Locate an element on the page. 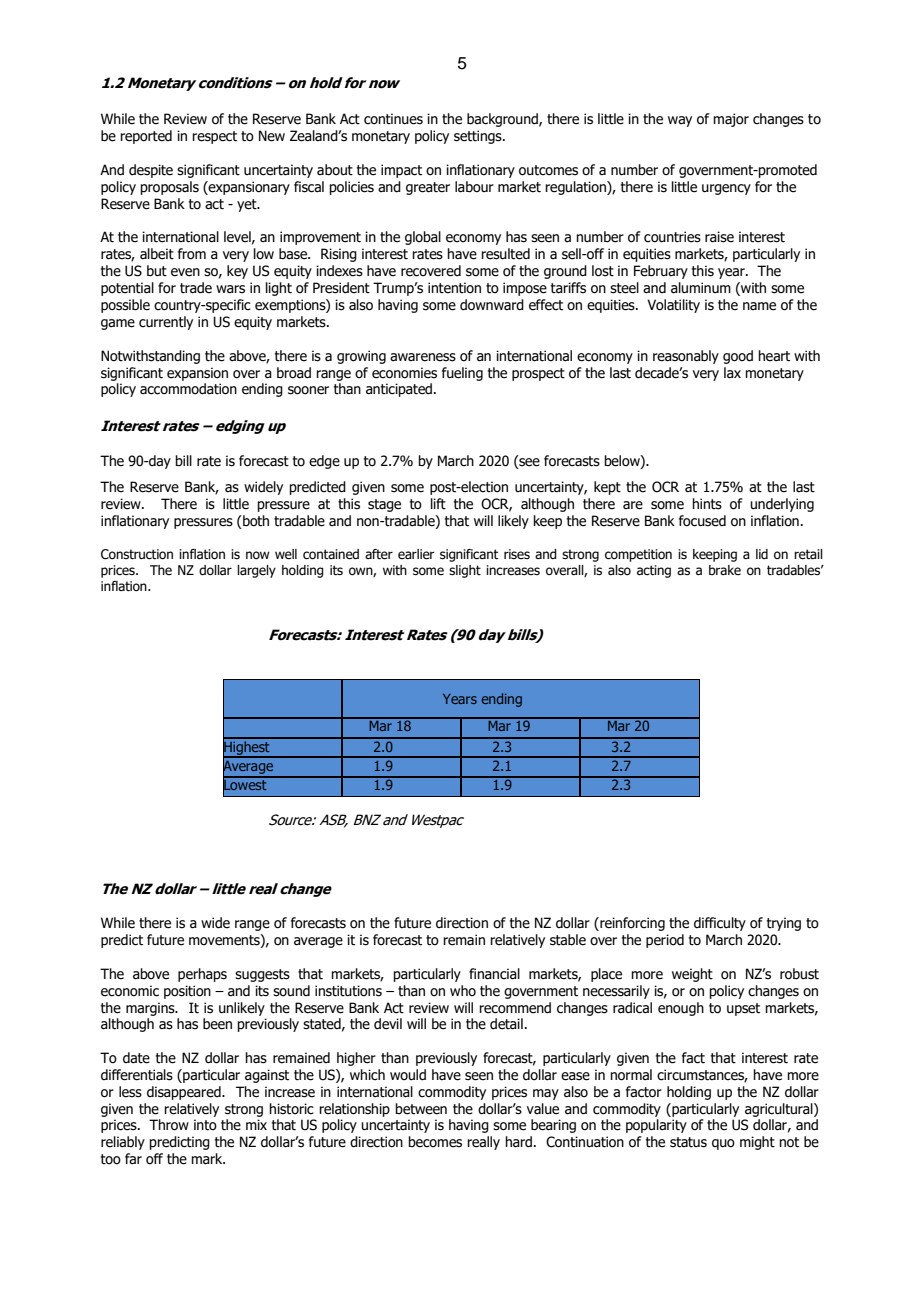 This image has height=1309, width=924. into is located at coordinates (205, 1125).
